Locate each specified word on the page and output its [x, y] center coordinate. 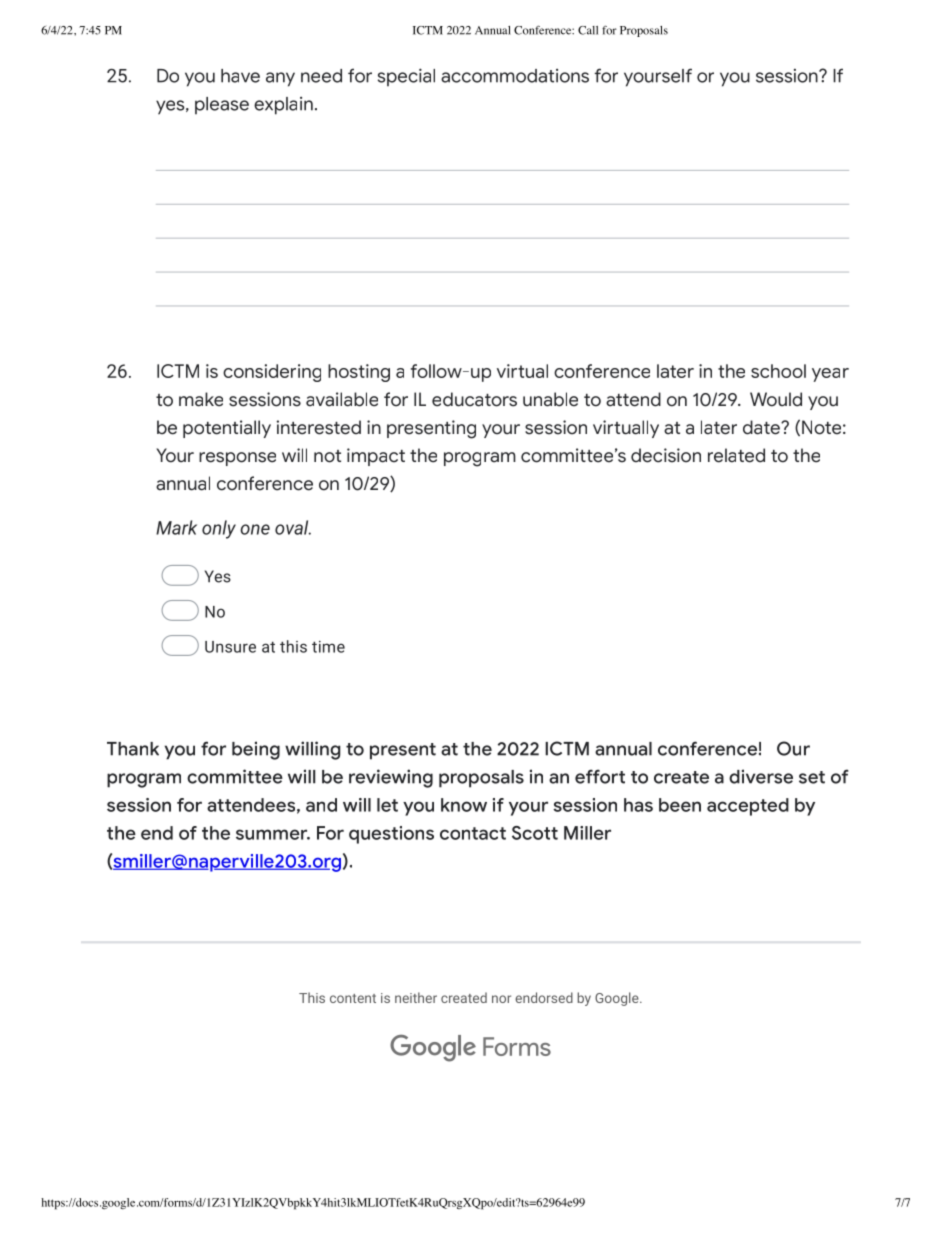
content [353, 998]
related [736, 455]
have [240, 76]
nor [501, 999]
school [778, 371]
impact [376, 457]
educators [474, 399]
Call [588, 30]
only [219, 529]
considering [272, 373]
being [256, 750]
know [464, 805]
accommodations [515, 76]
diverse [761, 776]
